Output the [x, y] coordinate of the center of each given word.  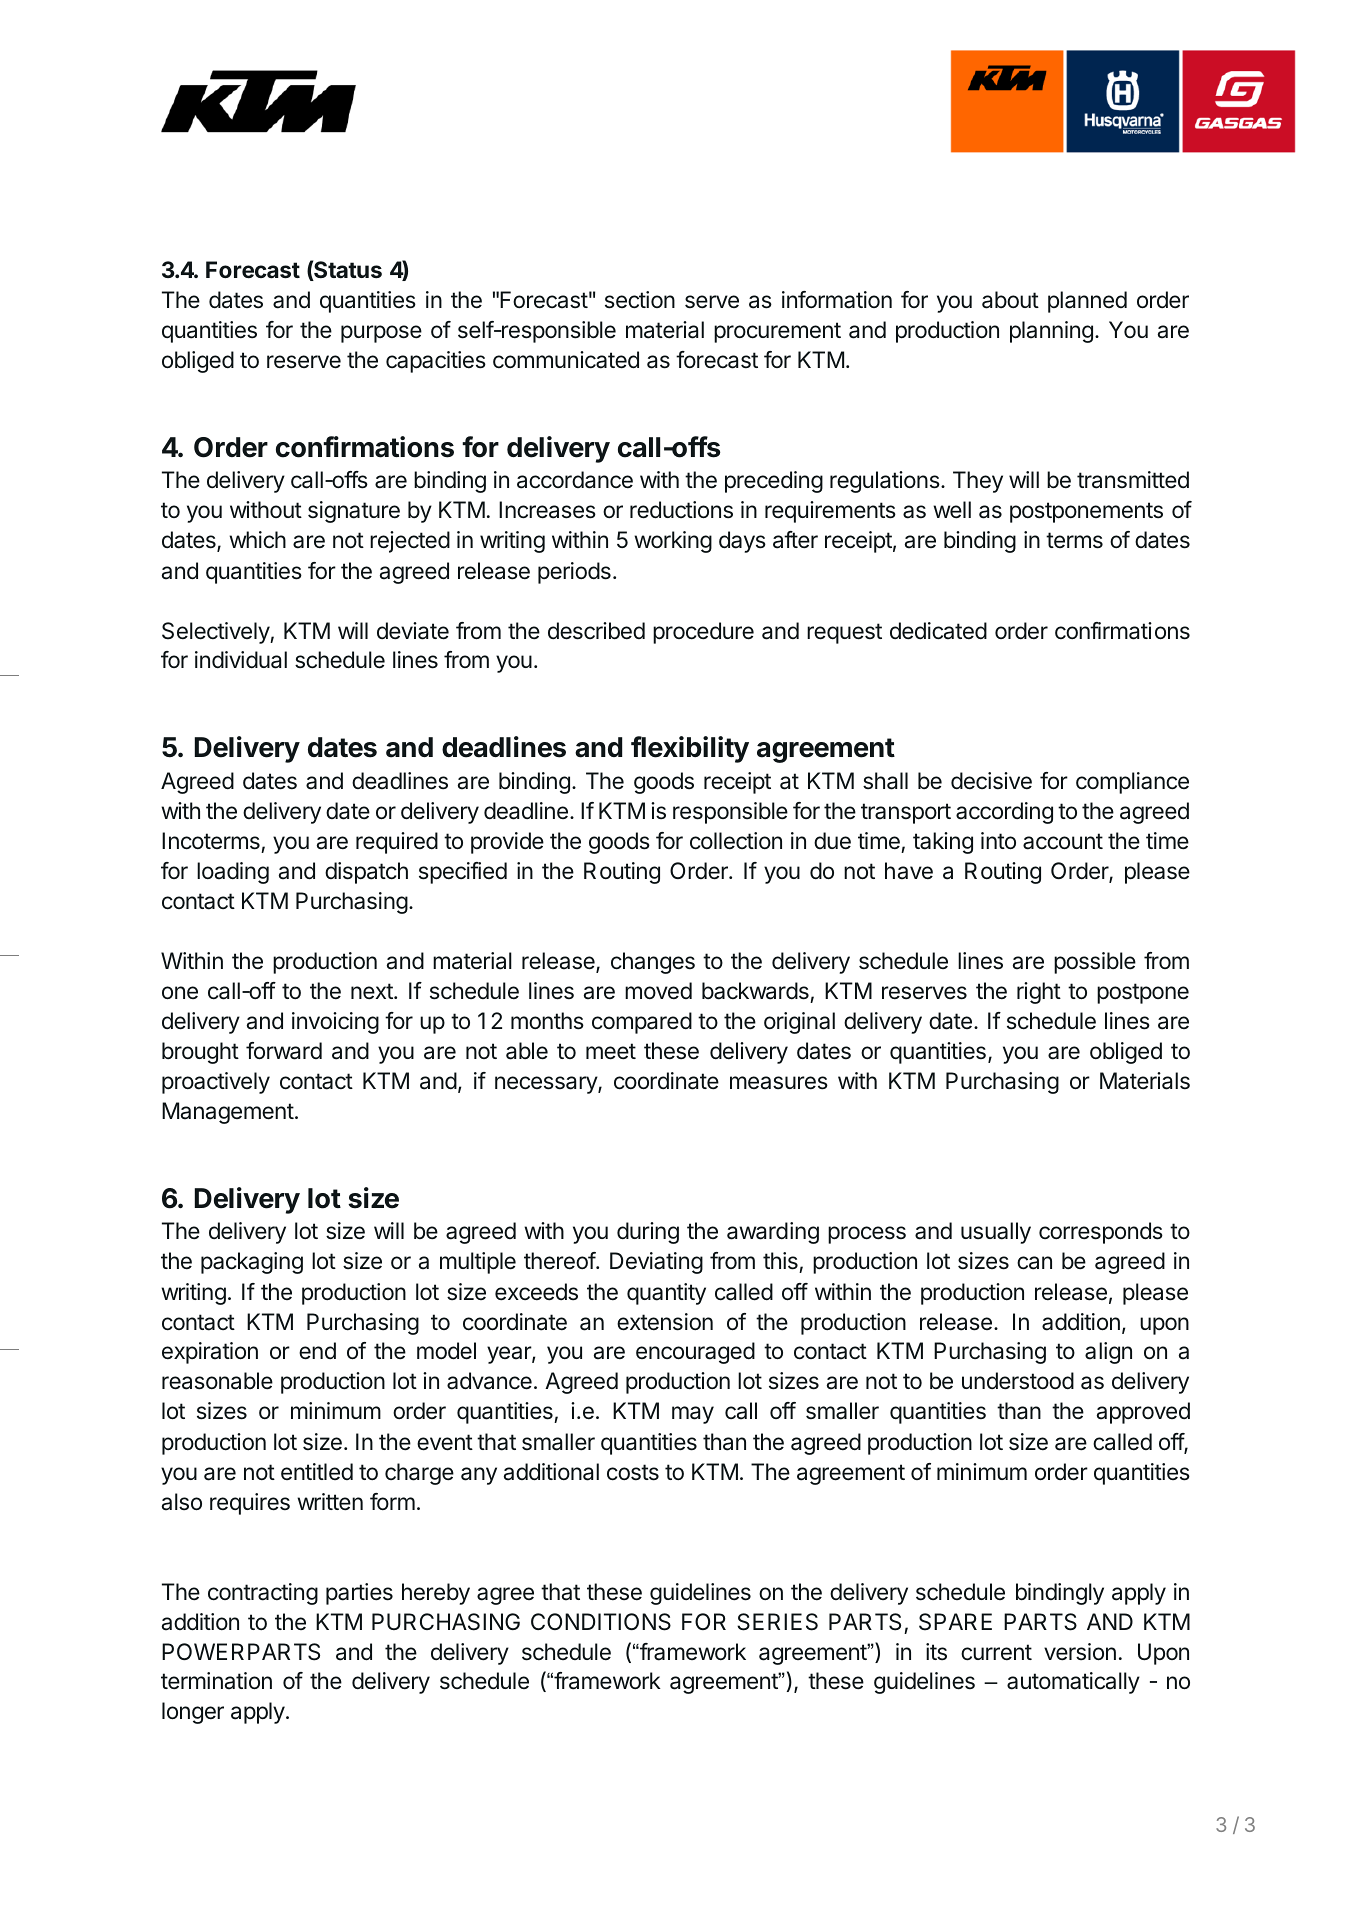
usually [996, 1233]
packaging [252, 1263]
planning [1051, 332]
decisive [991, 781]
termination [216, 1681]
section [640, 300]
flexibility [690, 749]
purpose [381, 334]
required [397, 843]
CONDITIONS [601, 1622]
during [648, 1233]
